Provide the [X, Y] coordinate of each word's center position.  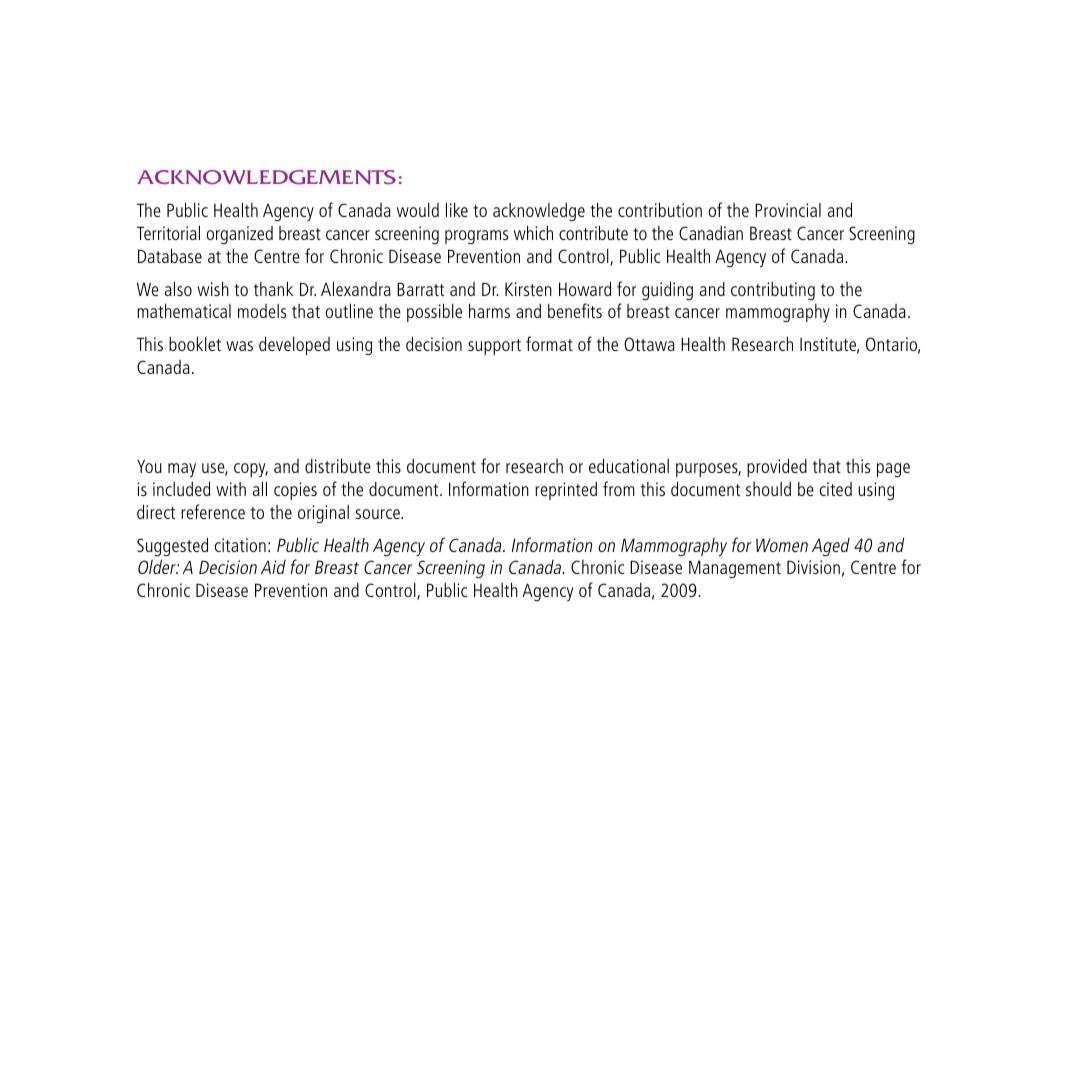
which [533, 232]
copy [251, 470]
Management [735, 569]
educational [629, 465]
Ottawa [649, 344]
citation [240, 545]
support [494, 347]
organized [240, 235]
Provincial [788, 210]
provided [777, 467]
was [239, 346]
